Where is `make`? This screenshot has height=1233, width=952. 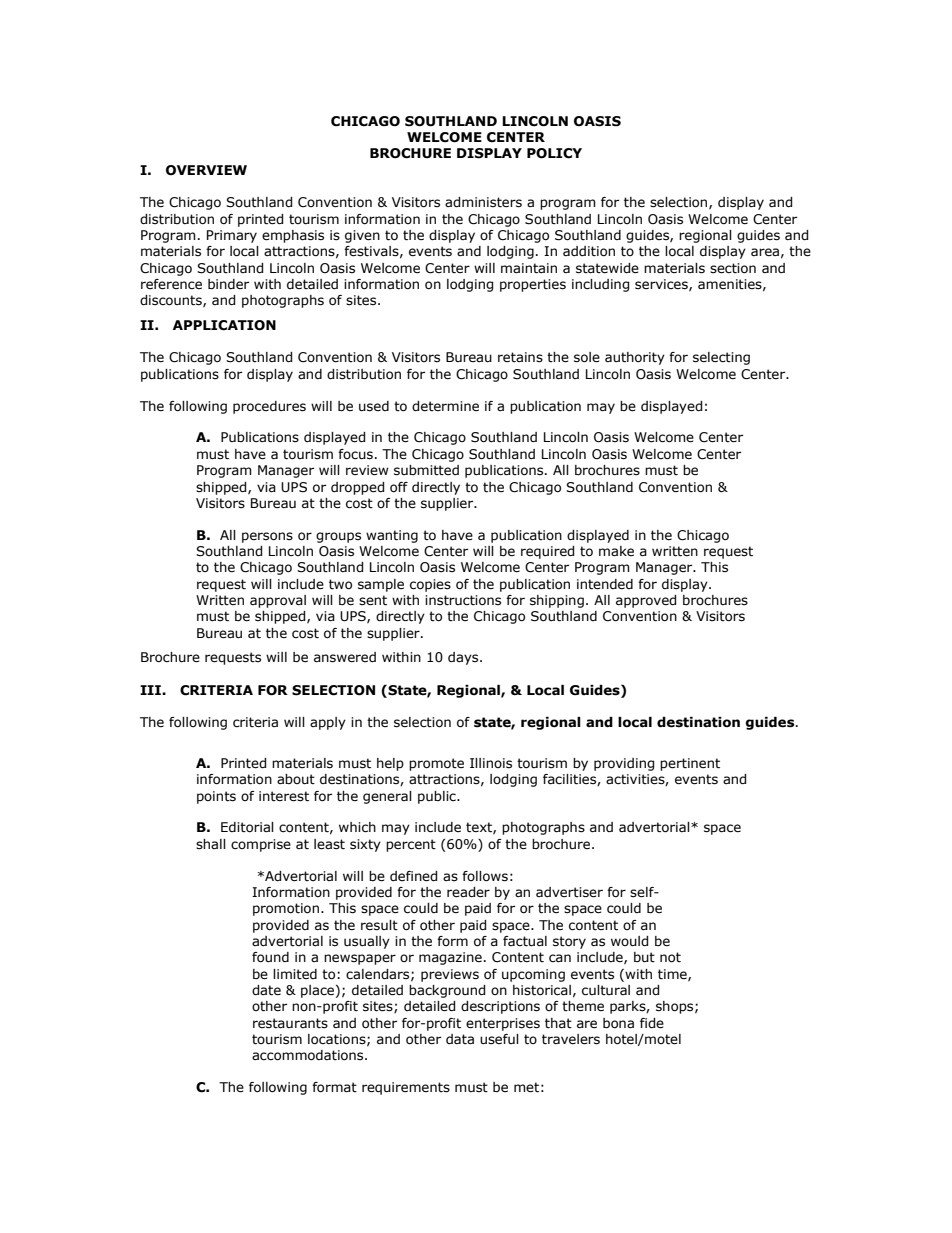
make is located at coordinates (616, 551).
